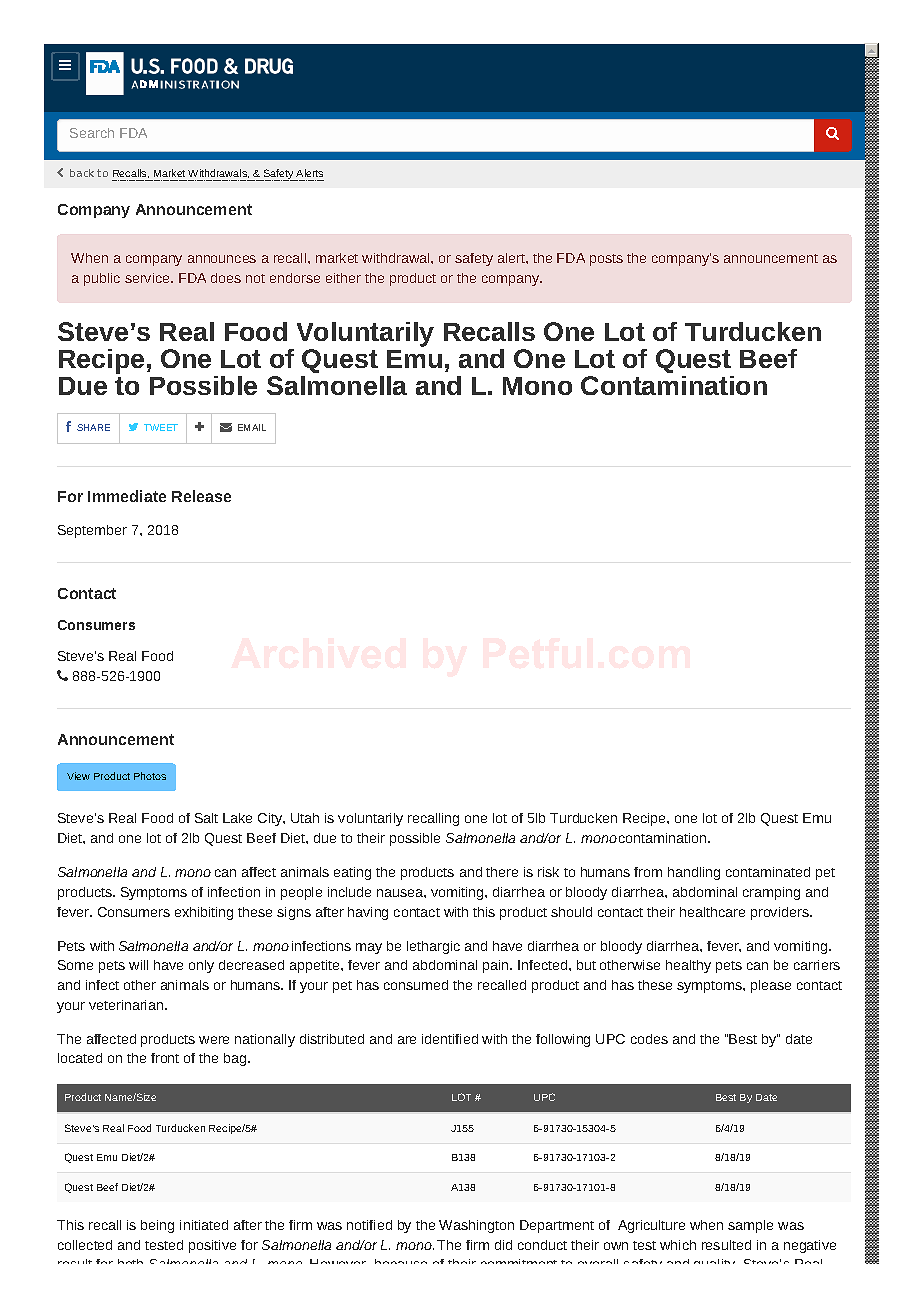 This screenshot has width=924, height=1308. Describe the element at coordinates (476, 1226) in the screenshot. I see `Washington` at that location.
